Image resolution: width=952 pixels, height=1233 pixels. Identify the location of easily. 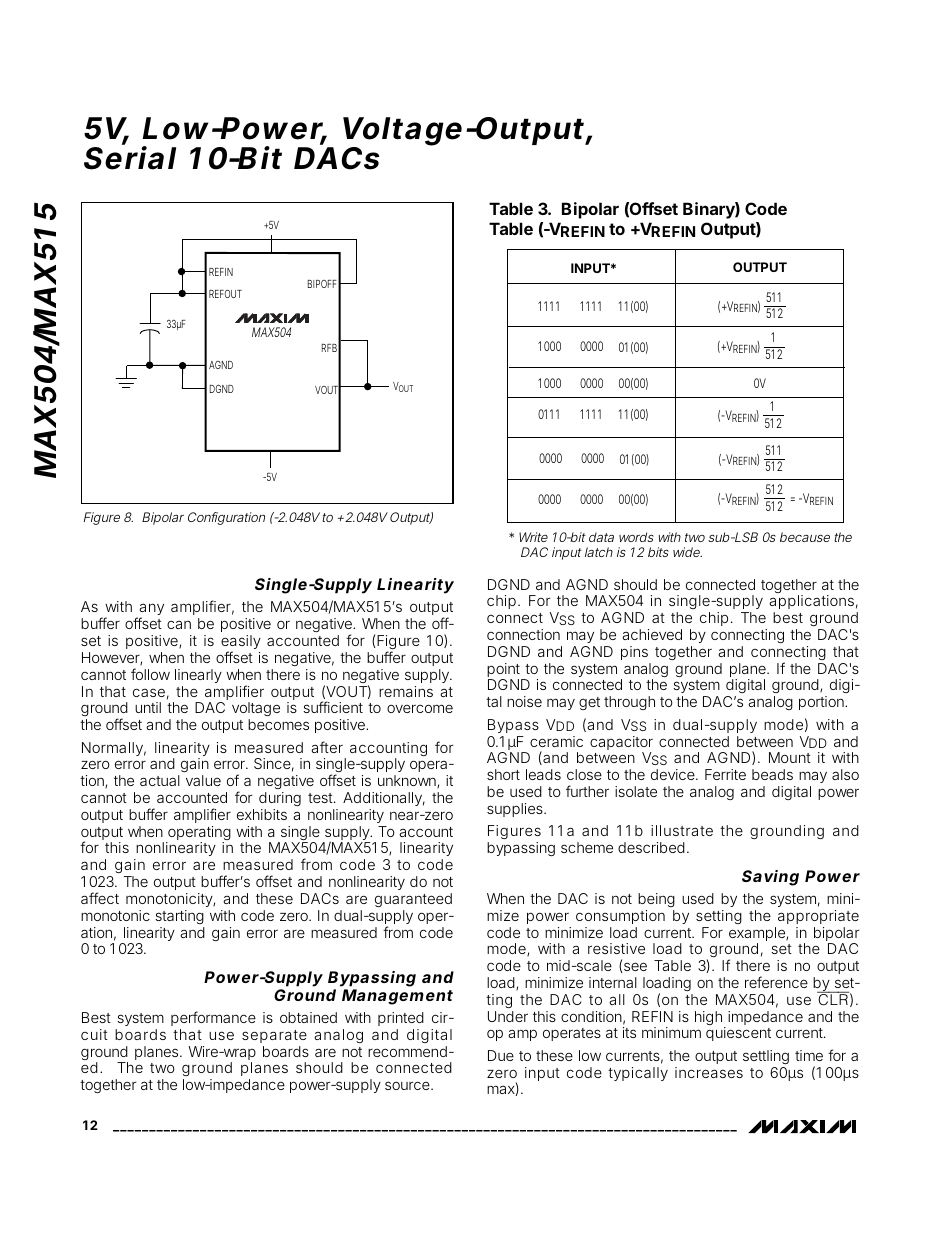
(241, 644).
